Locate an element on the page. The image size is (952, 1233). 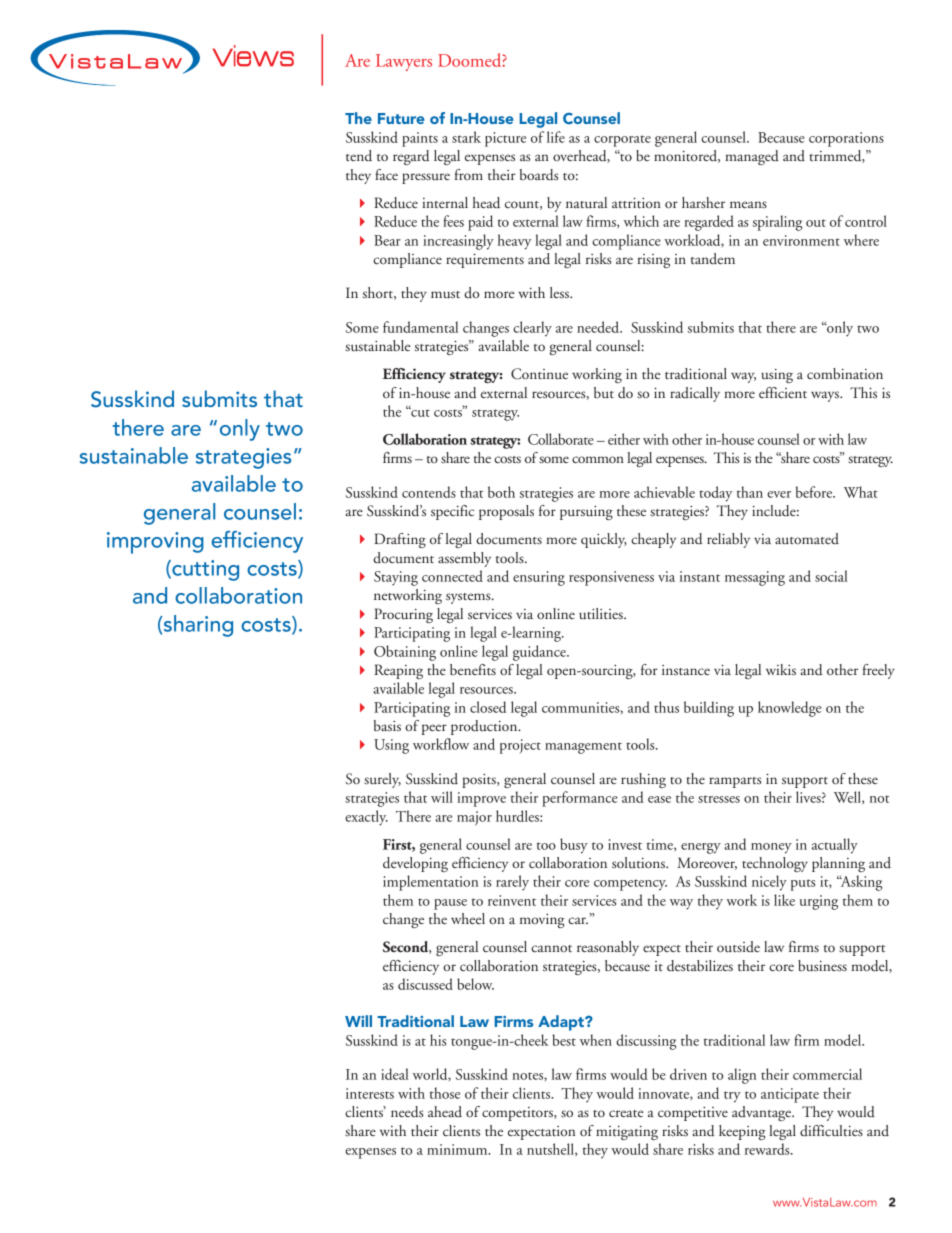
efficient is located at coordinates (783, 392).
